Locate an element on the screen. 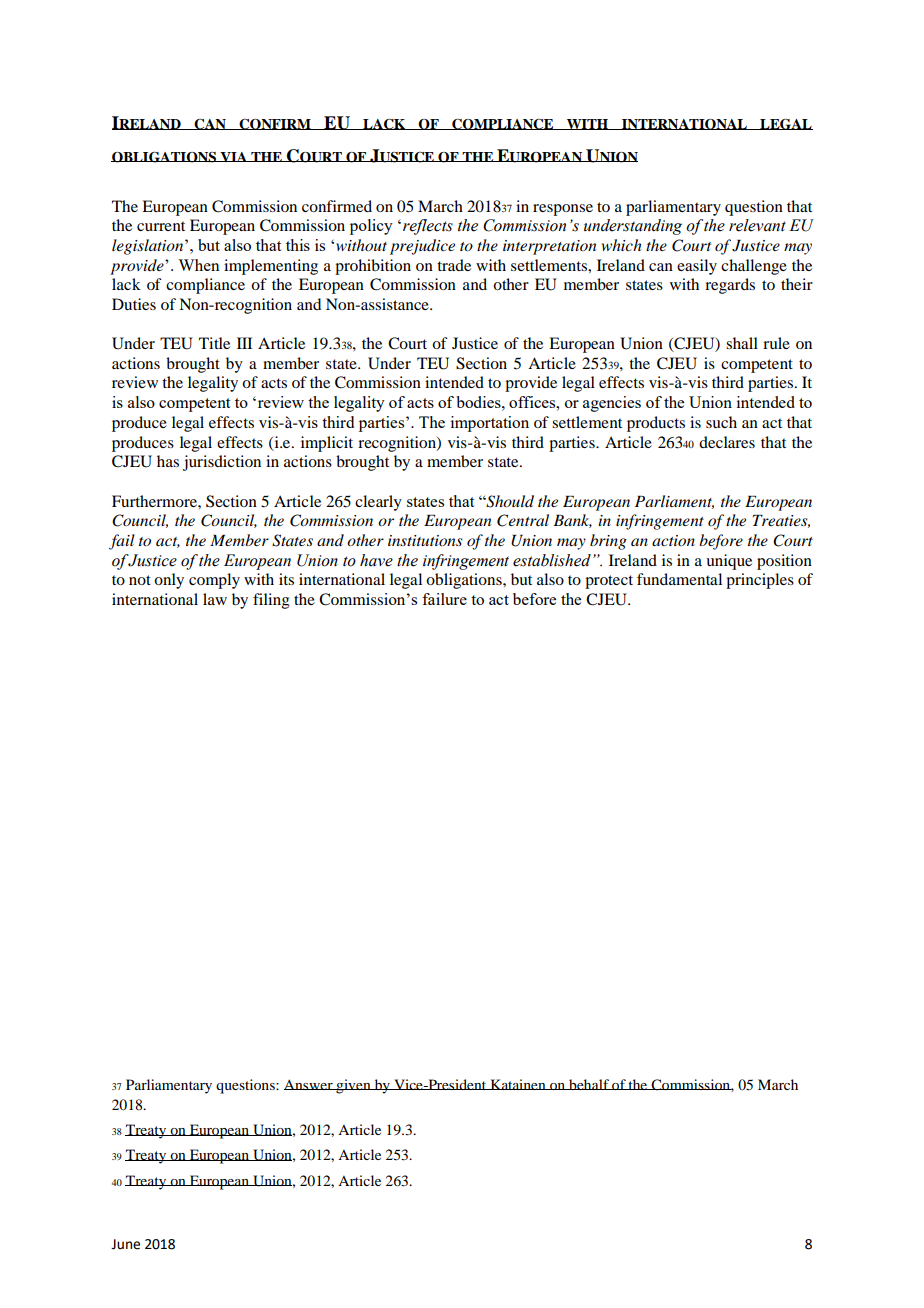 This screenshot has width=924, height=1308. law is located at coordinates (215, 599).
